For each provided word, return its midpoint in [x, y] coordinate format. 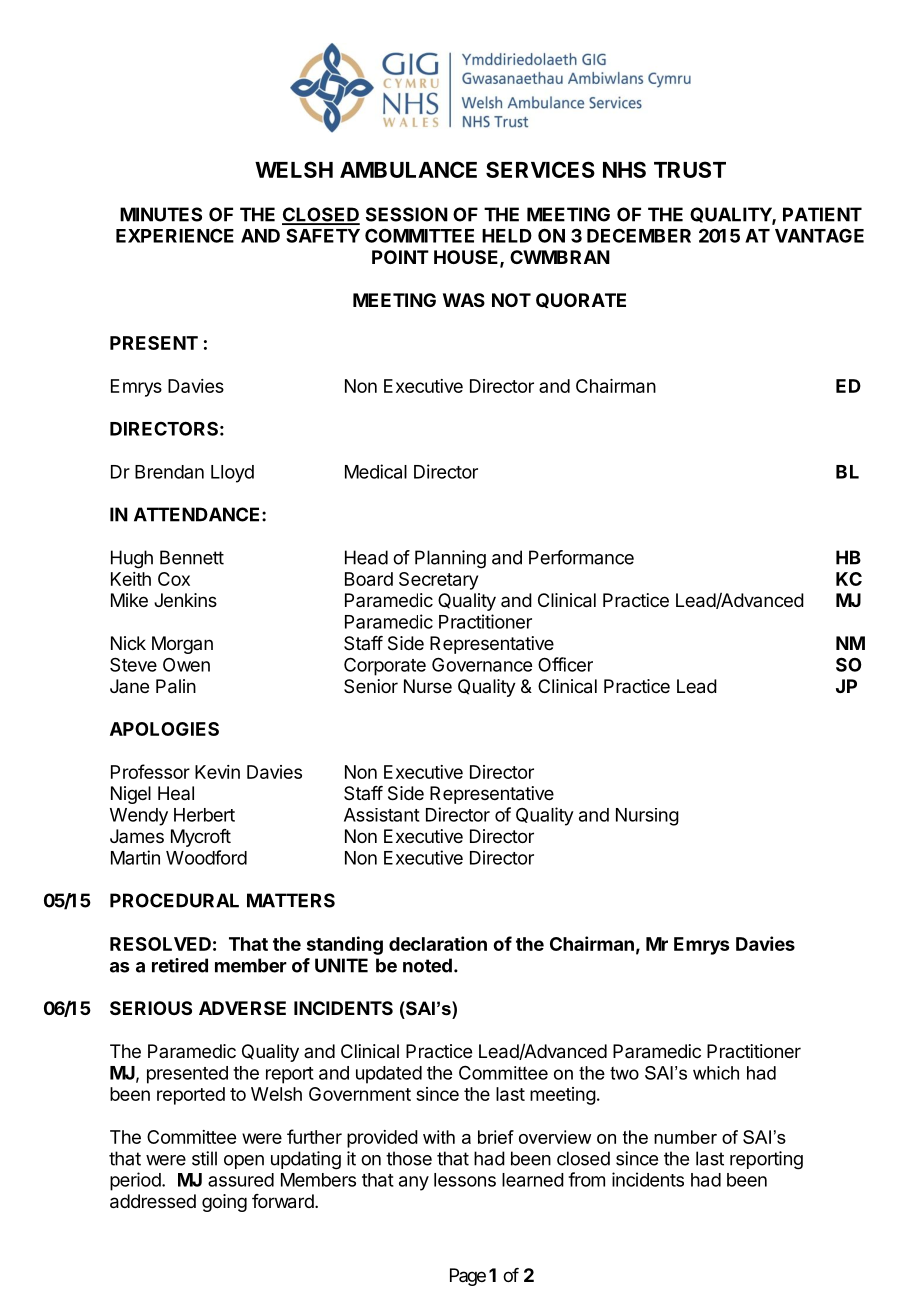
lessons [465, 1180]
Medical [376, 471]
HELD [507, 236]
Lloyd [232, 474]
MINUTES [161, 214]
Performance [581, 557]
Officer [565, 664]
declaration [438, 943]
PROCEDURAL [174, 900]
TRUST [690, 169]
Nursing [647, 817]
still [204, 1158]
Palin [176, 686]
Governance [482, 664]
